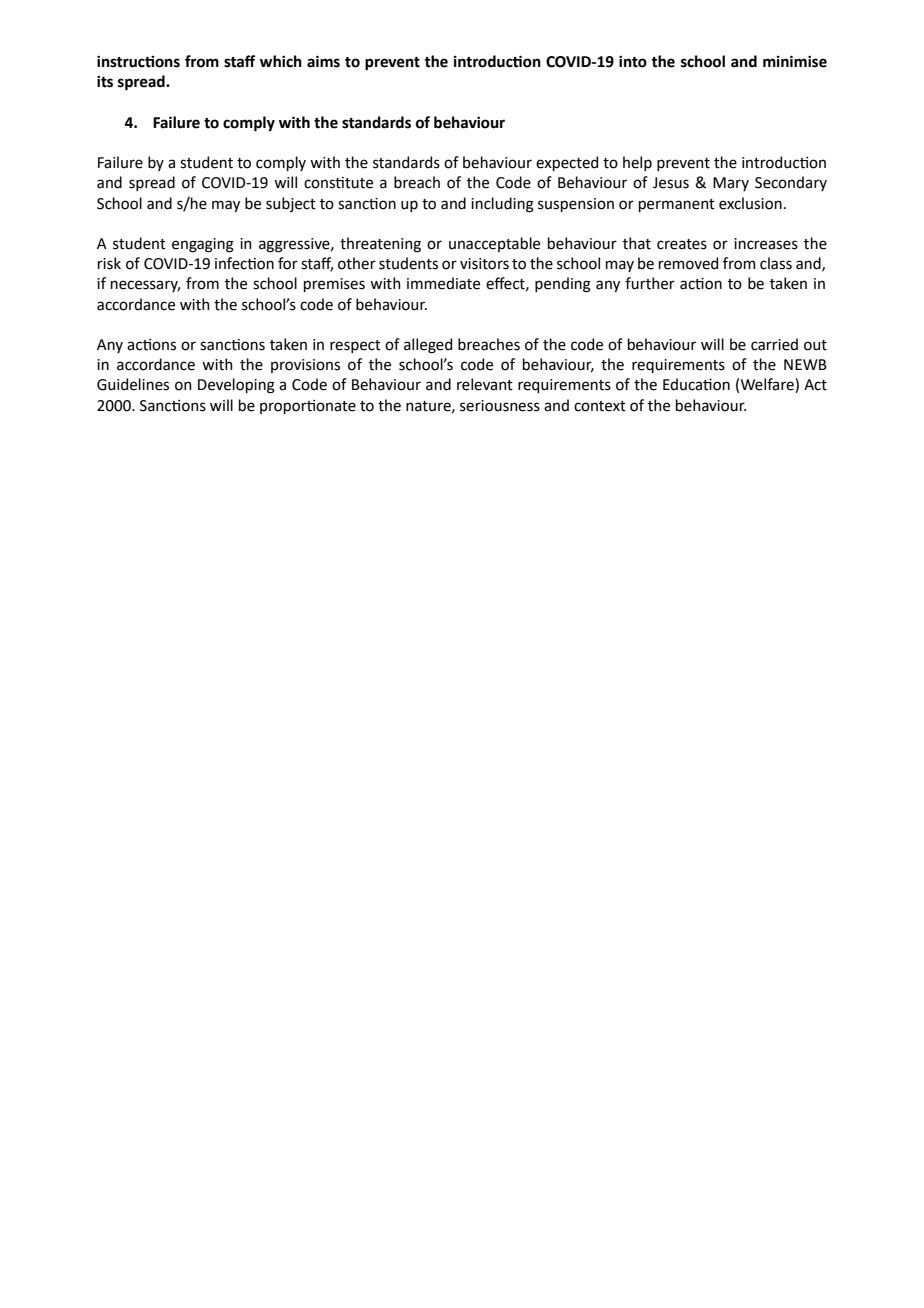 The height and width of the screenshot is (1308, 924). What do you see at coordinates (236, 386) in the screenshot?
I see `Developing` at bounding box center [236, 386].
